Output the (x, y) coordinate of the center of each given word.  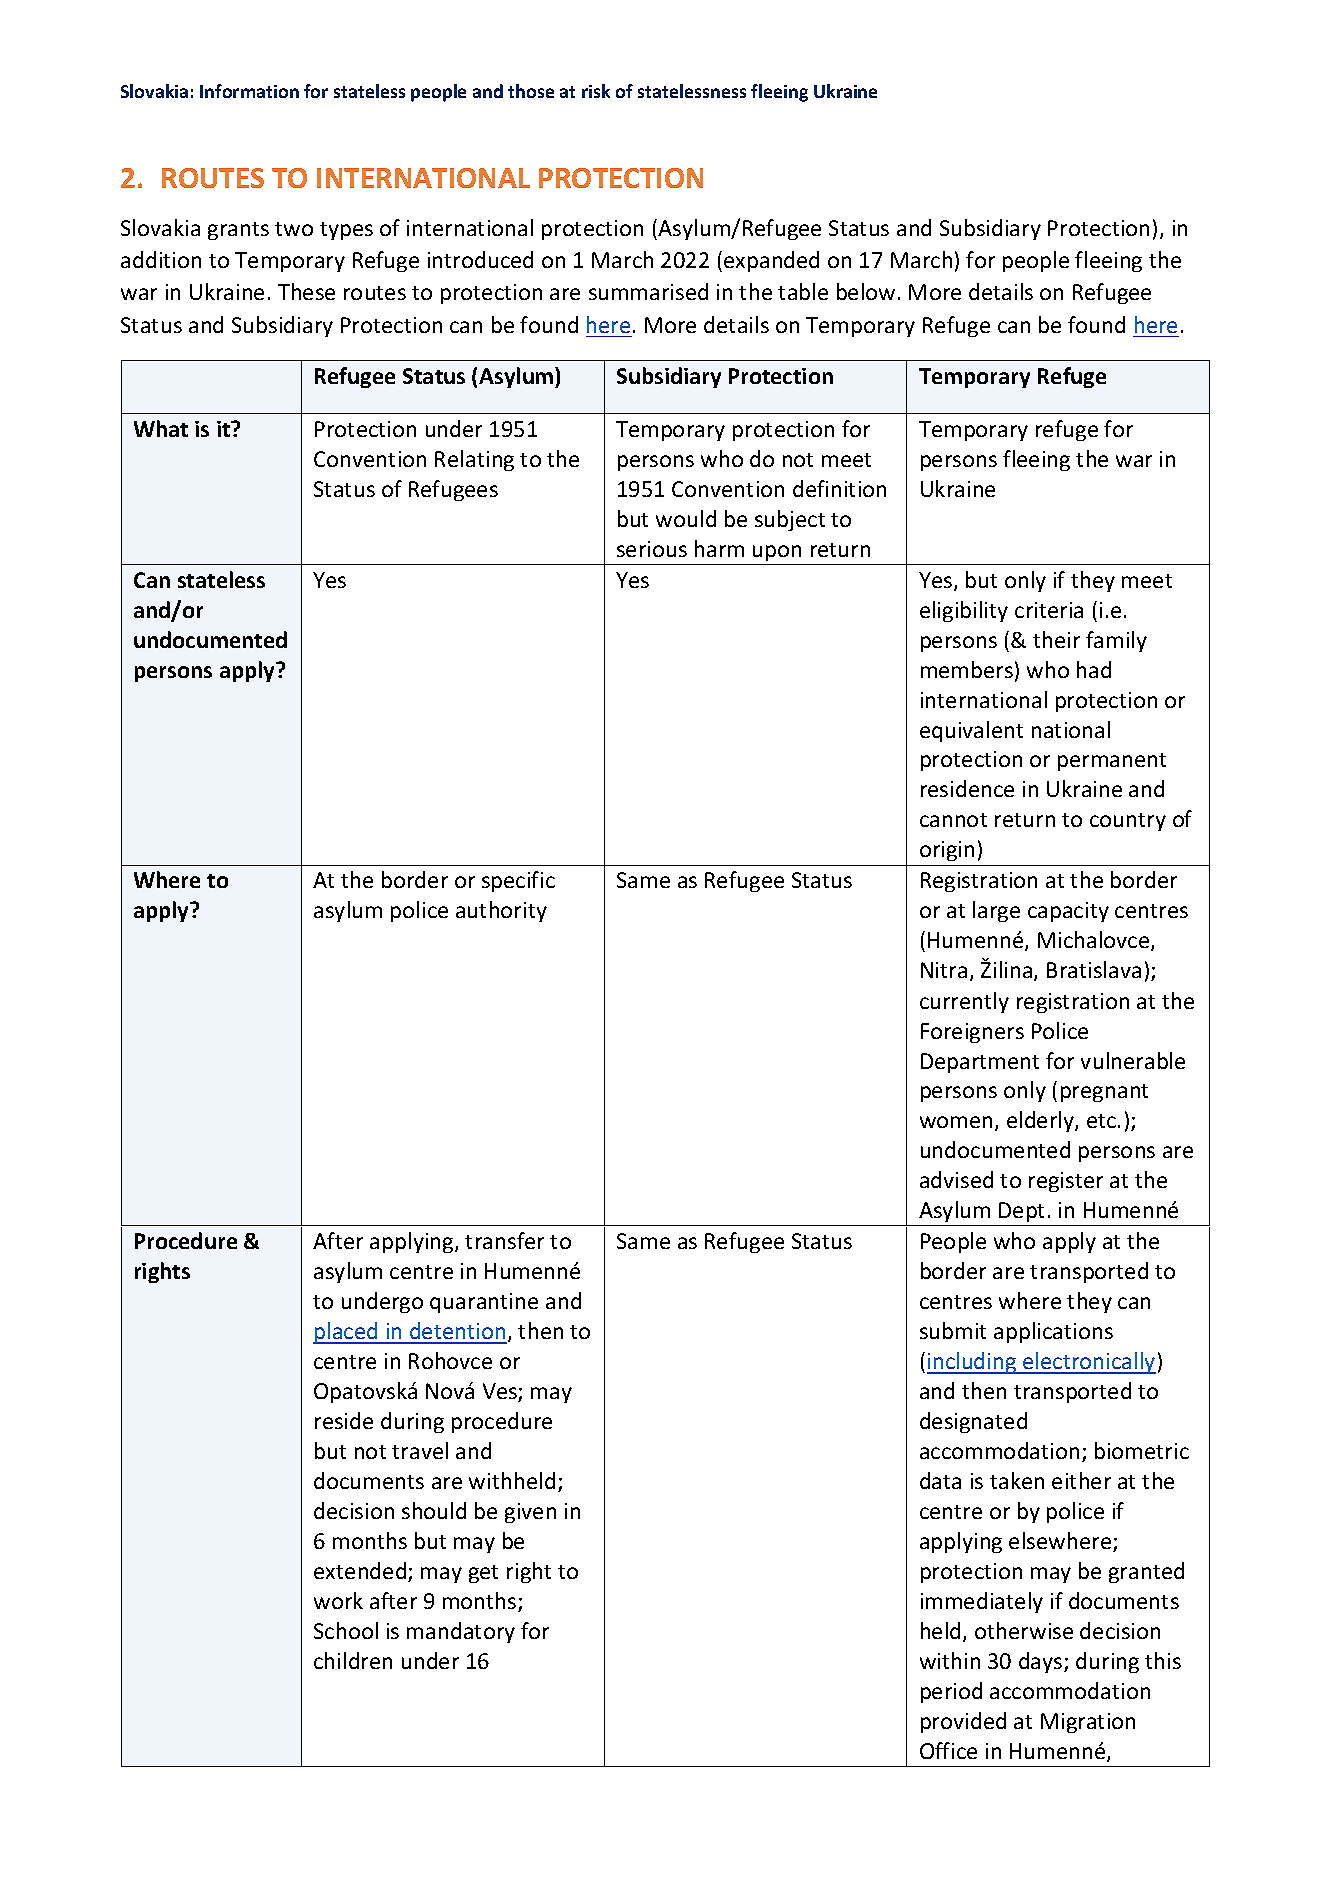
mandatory (461, 1632)
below (866, 291)
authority (501, 911)
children (353, 1660)
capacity (1068, 912)
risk (596, 91)
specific (518, 881)
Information (249, 91)
